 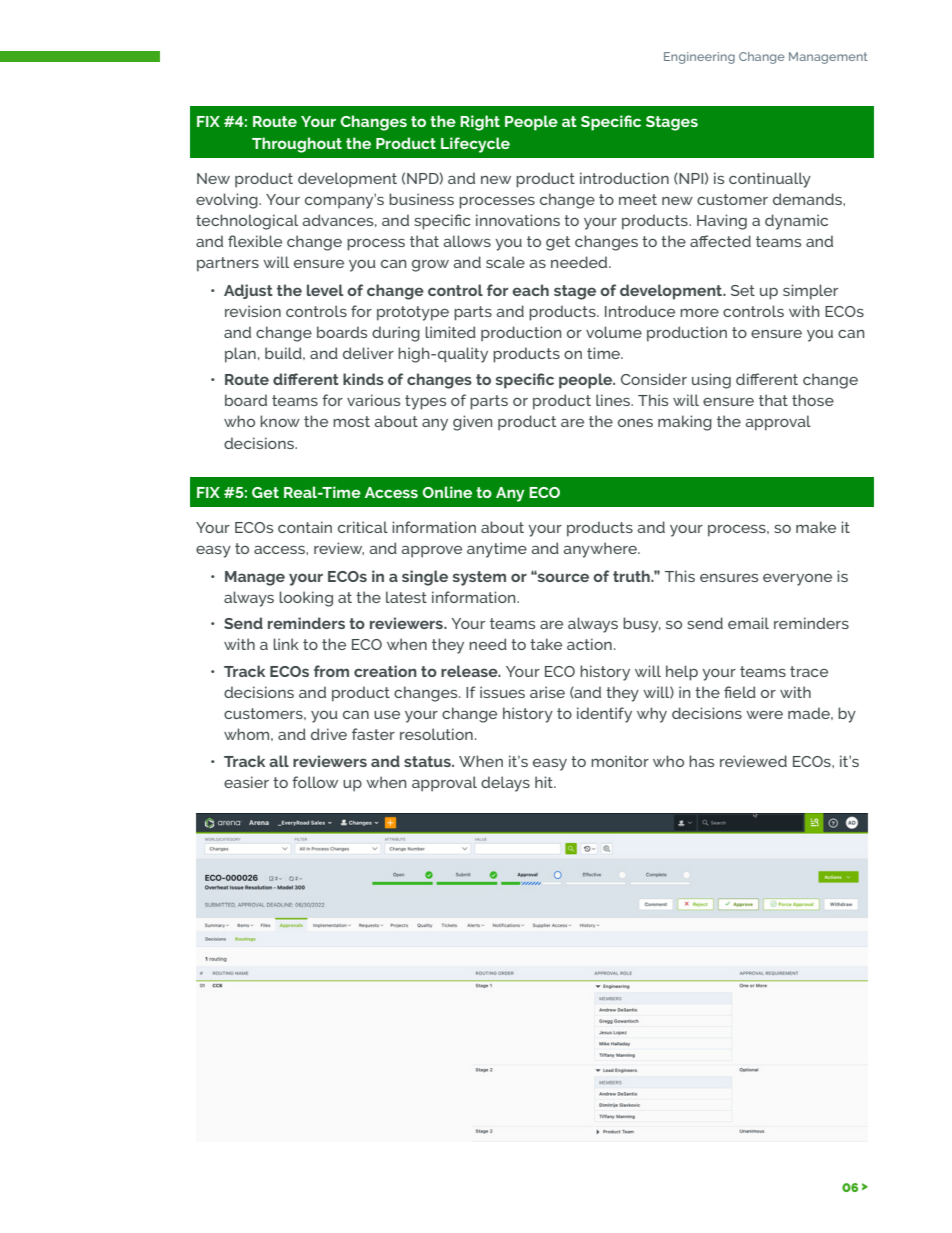 What do you see at coordinates (743, 290) in the document?
I see `Set` at bounding box center [743, 290].
